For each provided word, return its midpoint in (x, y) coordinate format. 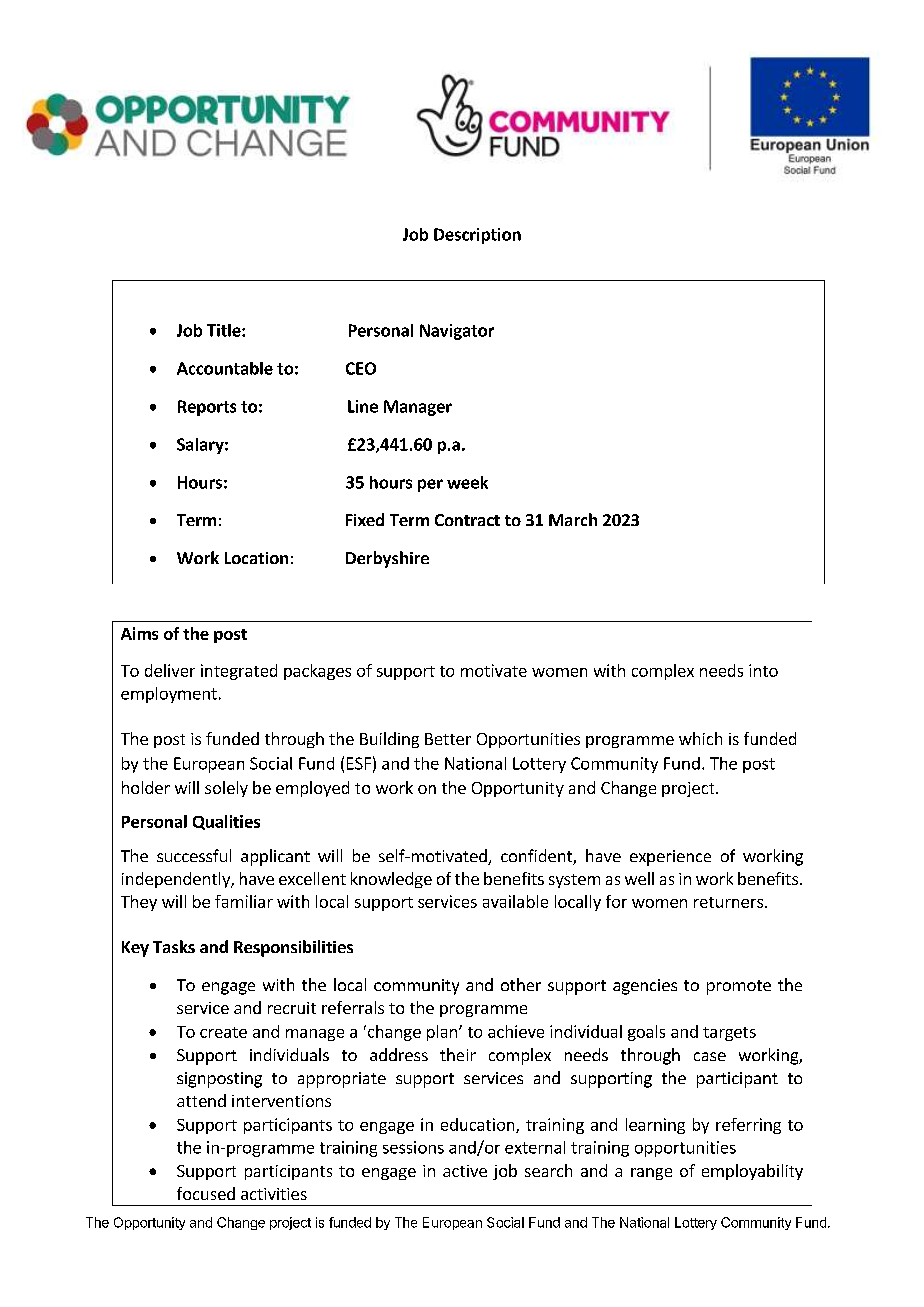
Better (448, 739)
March (573, 519)
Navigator (457, 332)
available (515, 901)
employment (169, 695)
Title (225, 330)
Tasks (174, 946)
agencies (645, 987)
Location (256, 558)
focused (206, 1193)
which (700, 738)
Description (477, 236)
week (467, 482)
